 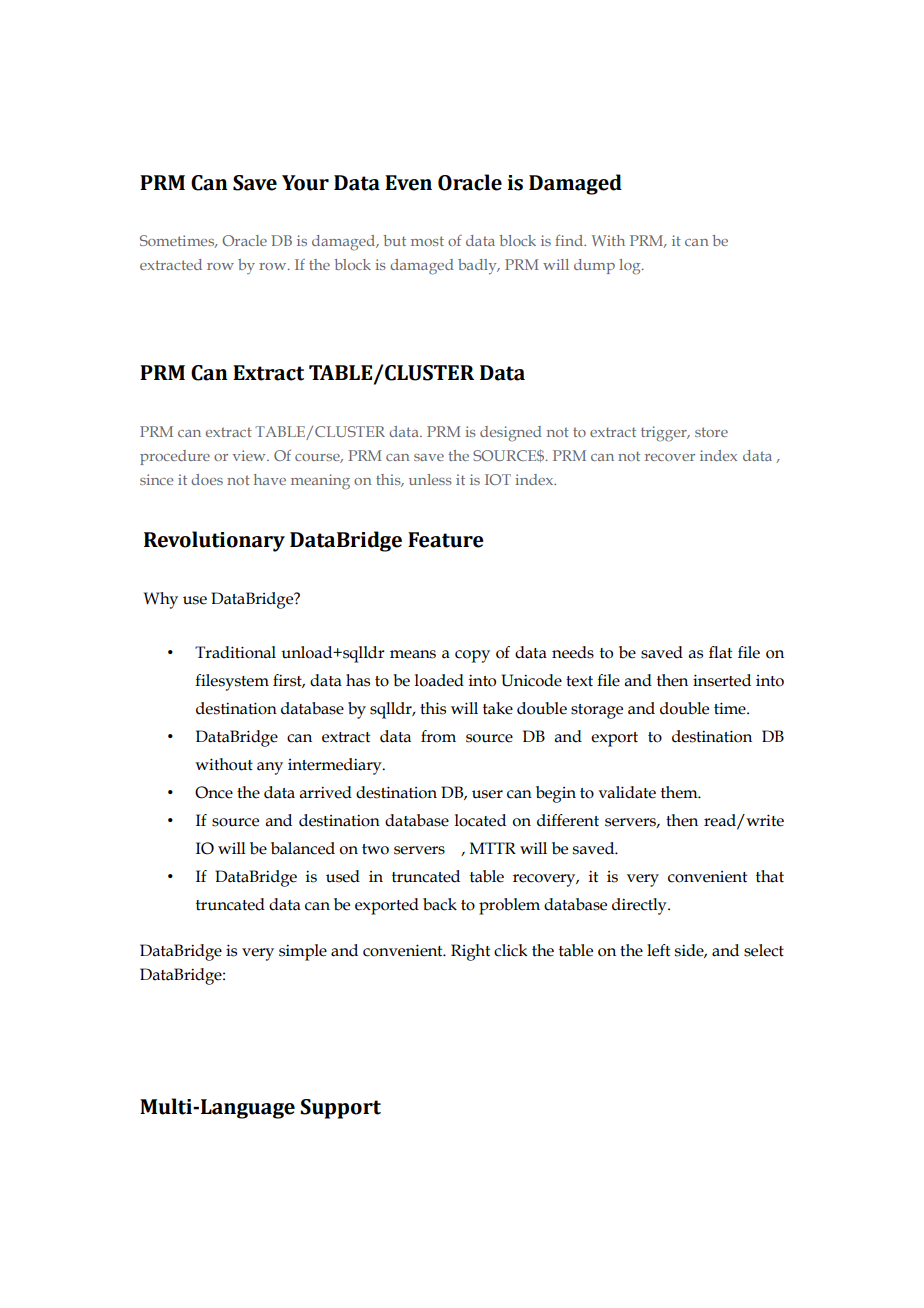 I want to click on flat, so click(x=720, y=652).
